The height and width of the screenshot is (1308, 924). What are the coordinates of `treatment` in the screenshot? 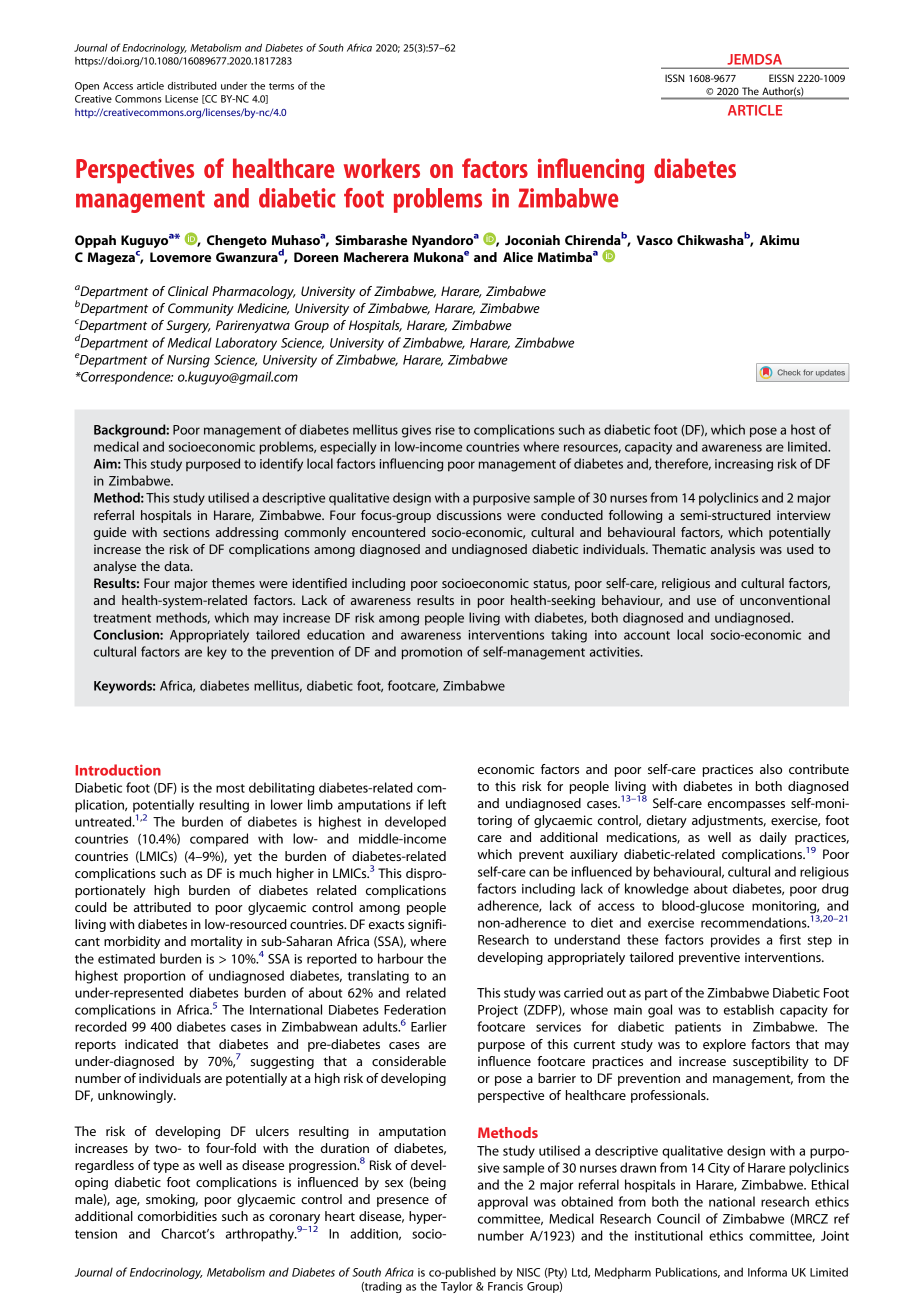 It's located at (122, 618).
